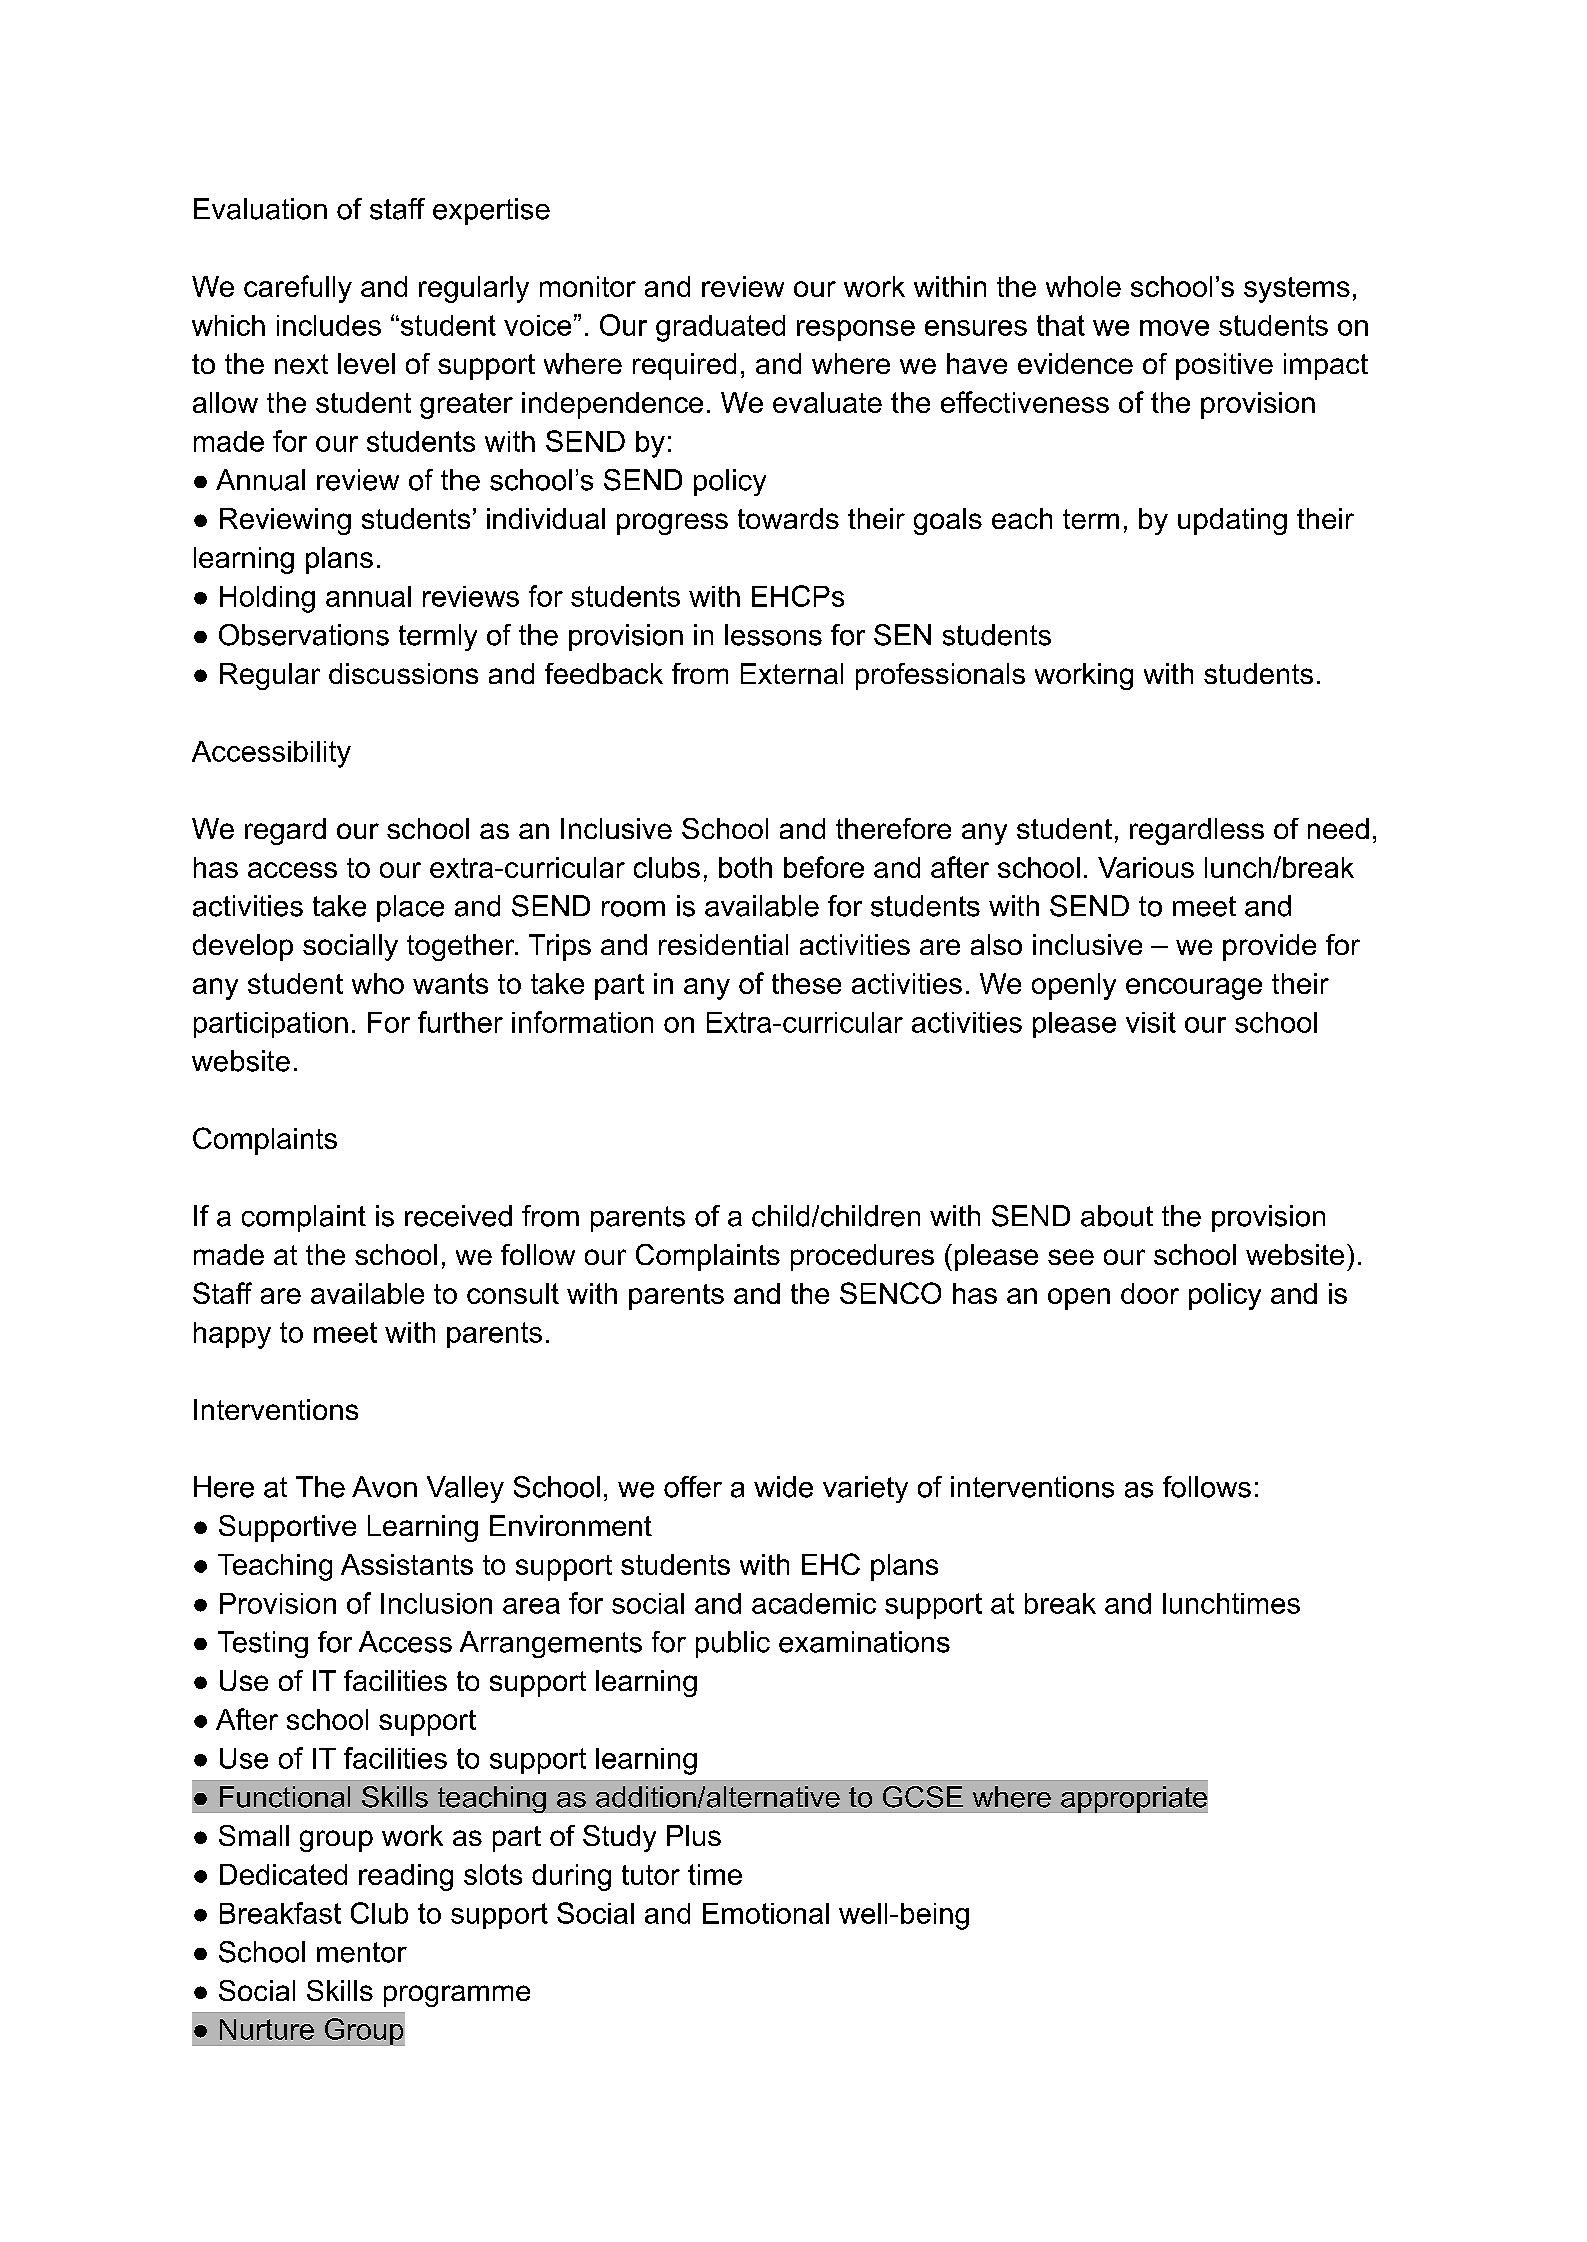  What do you see at coordinates (407, 1564) in the image?
I see `Assistants` at bounding box center [407, 1564].
